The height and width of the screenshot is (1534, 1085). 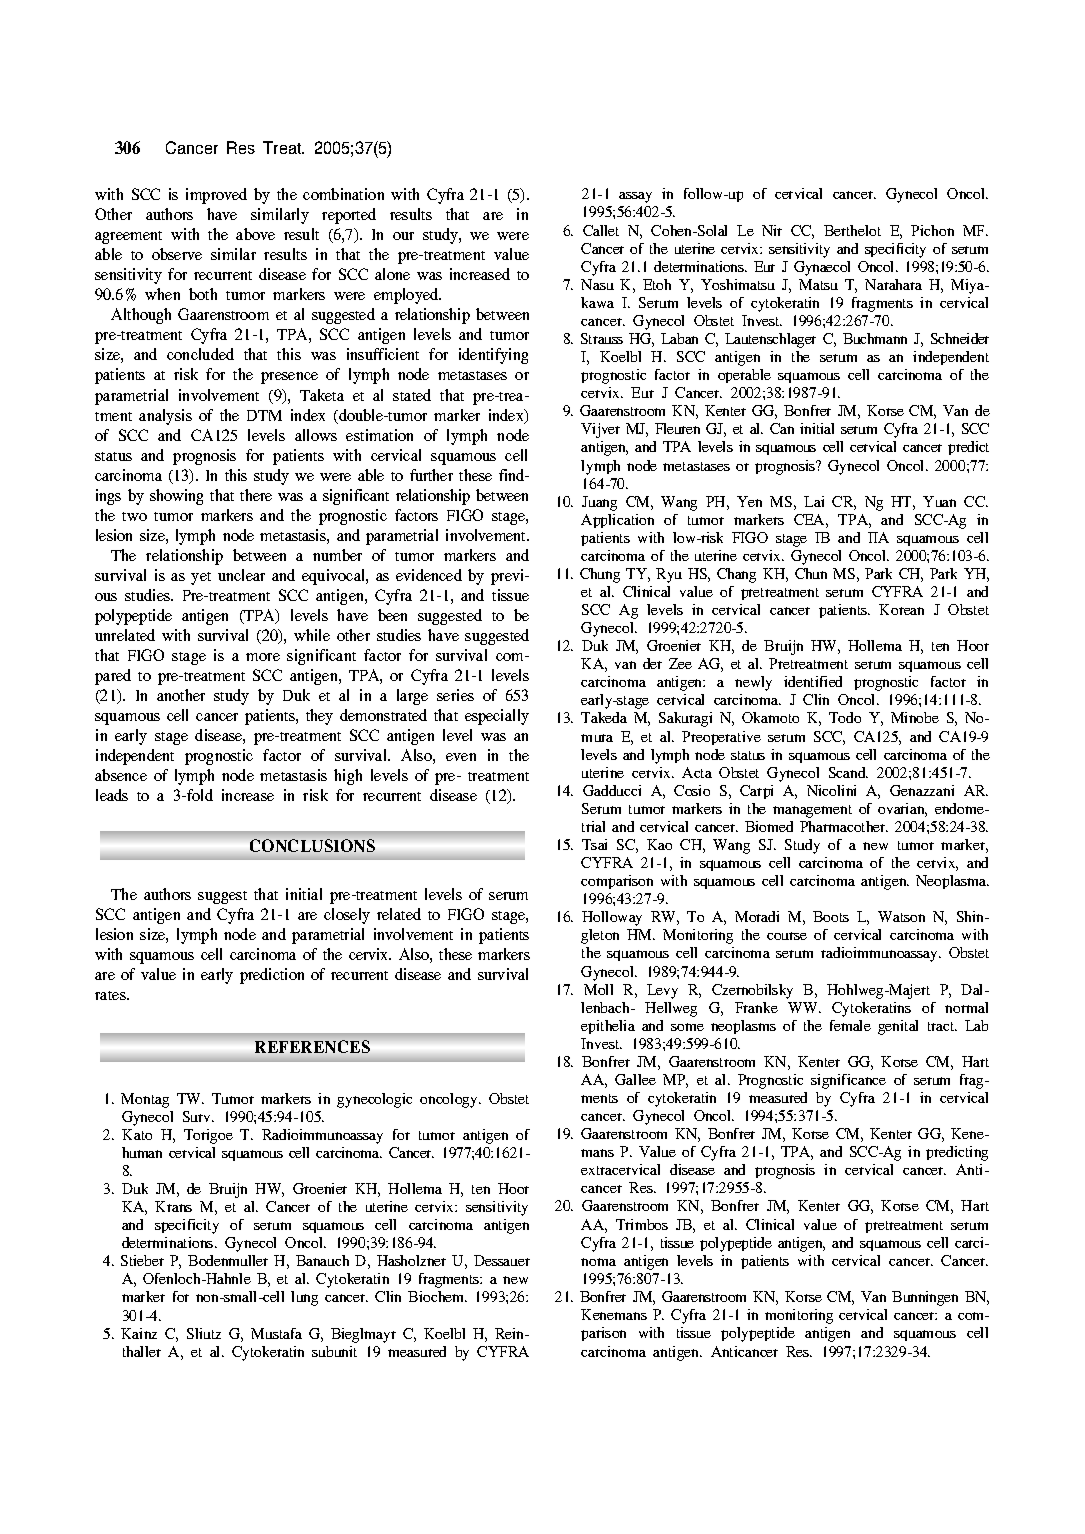 What do you see at coordinates (598, 989) in the screenshot?
I see `Moll` at bounding box center [598, 989].
